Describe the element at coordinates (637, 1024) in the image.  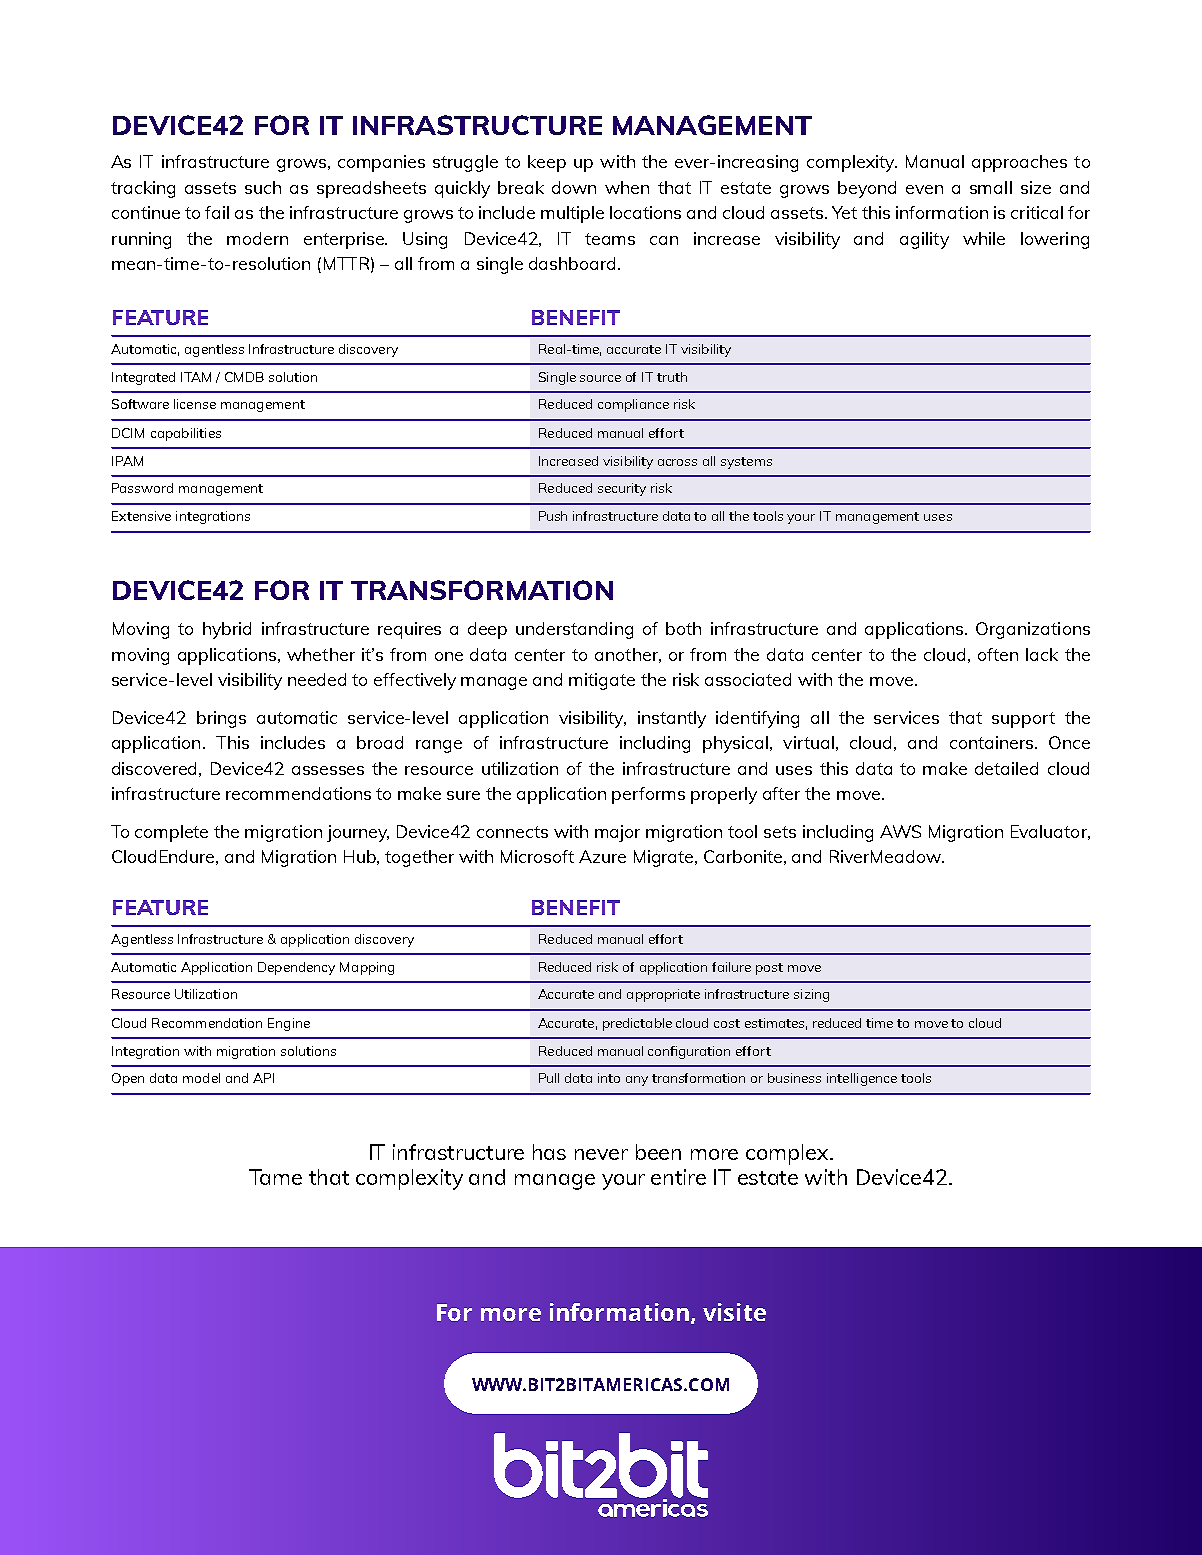
I see `predictable` at that location.
